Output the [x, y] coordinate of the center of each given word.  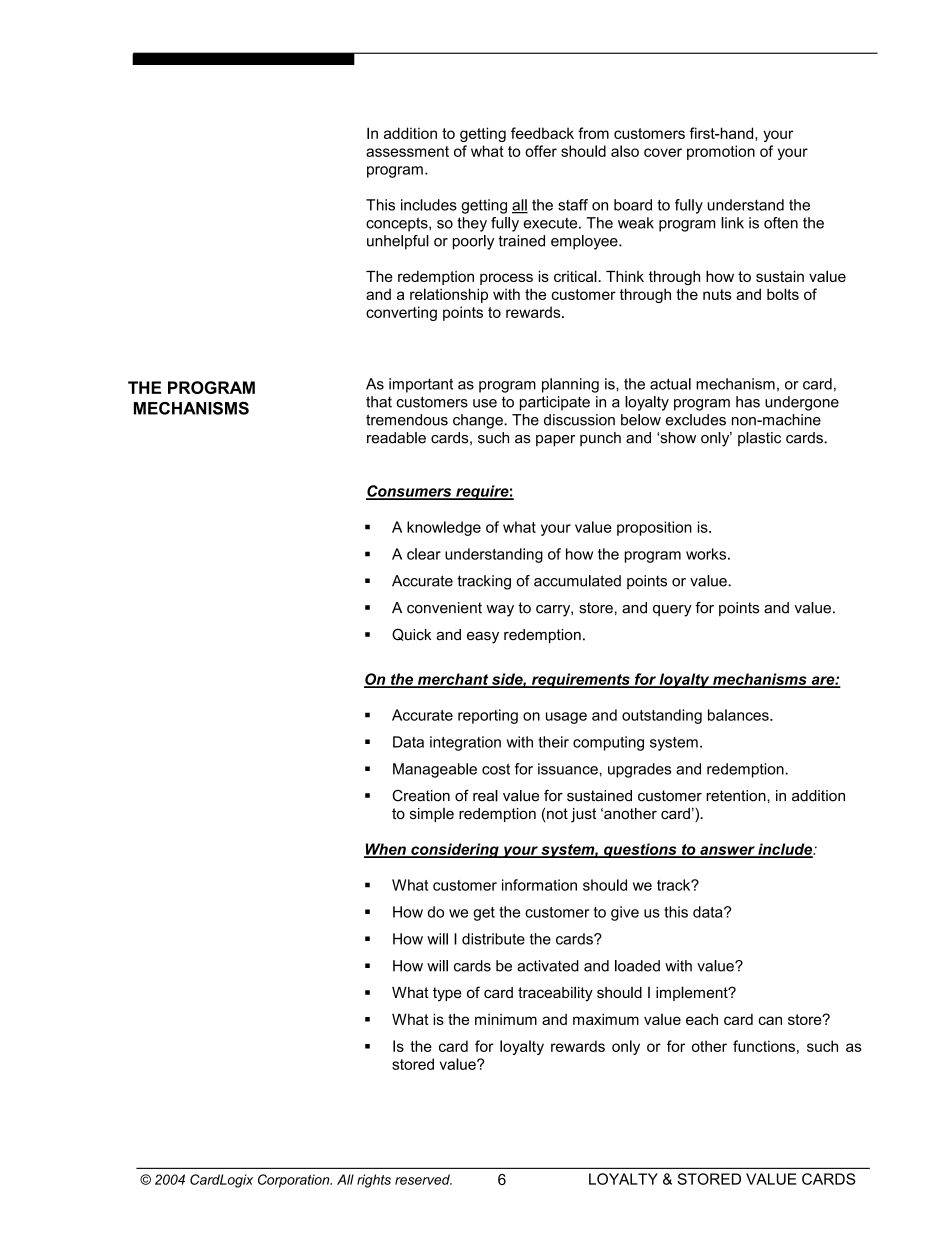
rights [374, 1181]
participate [555, 403]
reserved [423, 1179]
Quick [412, 634]
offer [541, 151]
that [379, 402]
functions [764, 1046]
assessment [407, 151]
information [539, 885]
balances [739, 715]
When [386, 850]
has [748, 402]
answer [727, 851]
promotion [721, 152]
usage [566, 718]
